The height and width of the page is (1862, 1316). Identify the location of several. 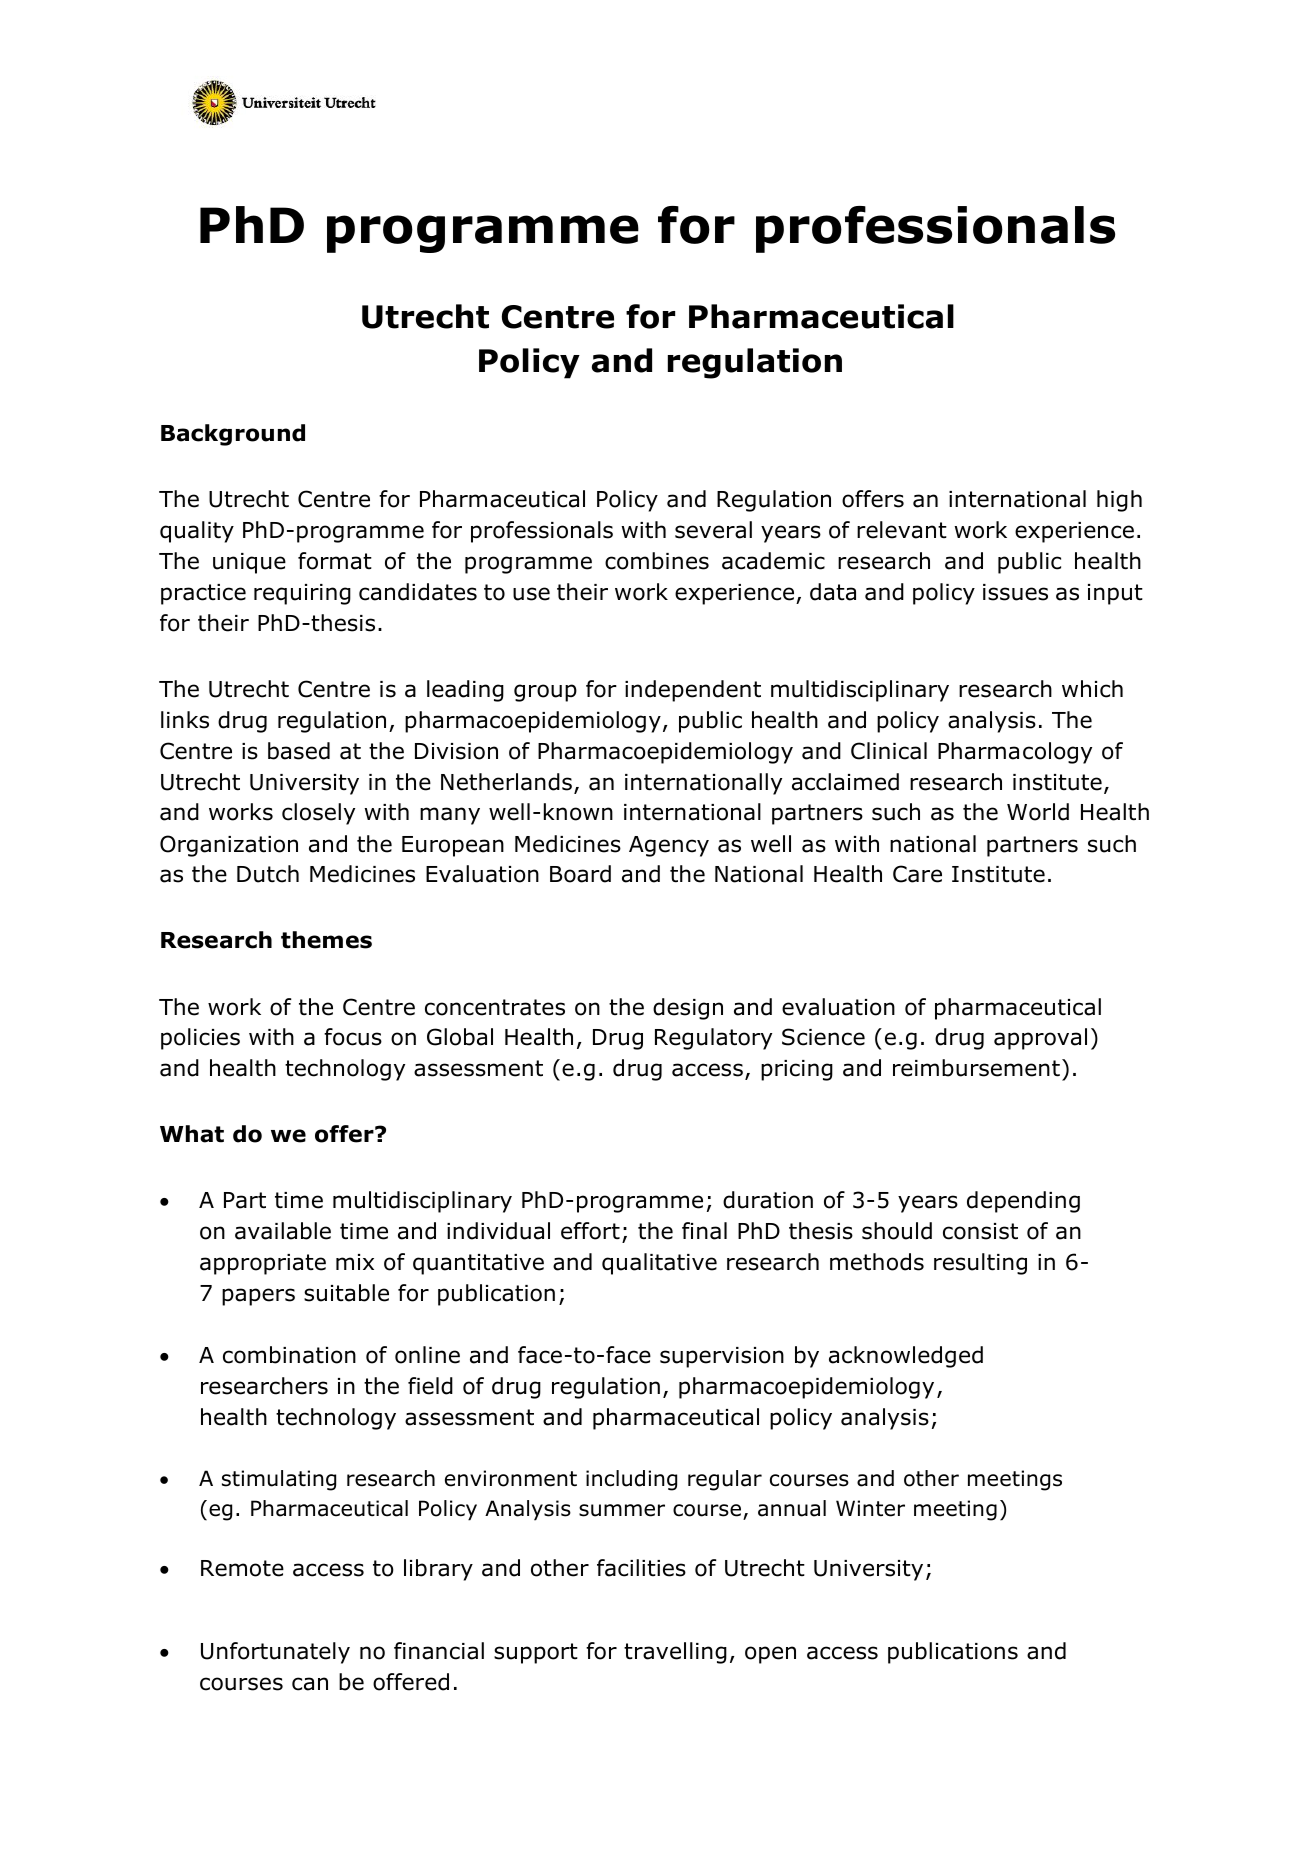
(713, 530).
